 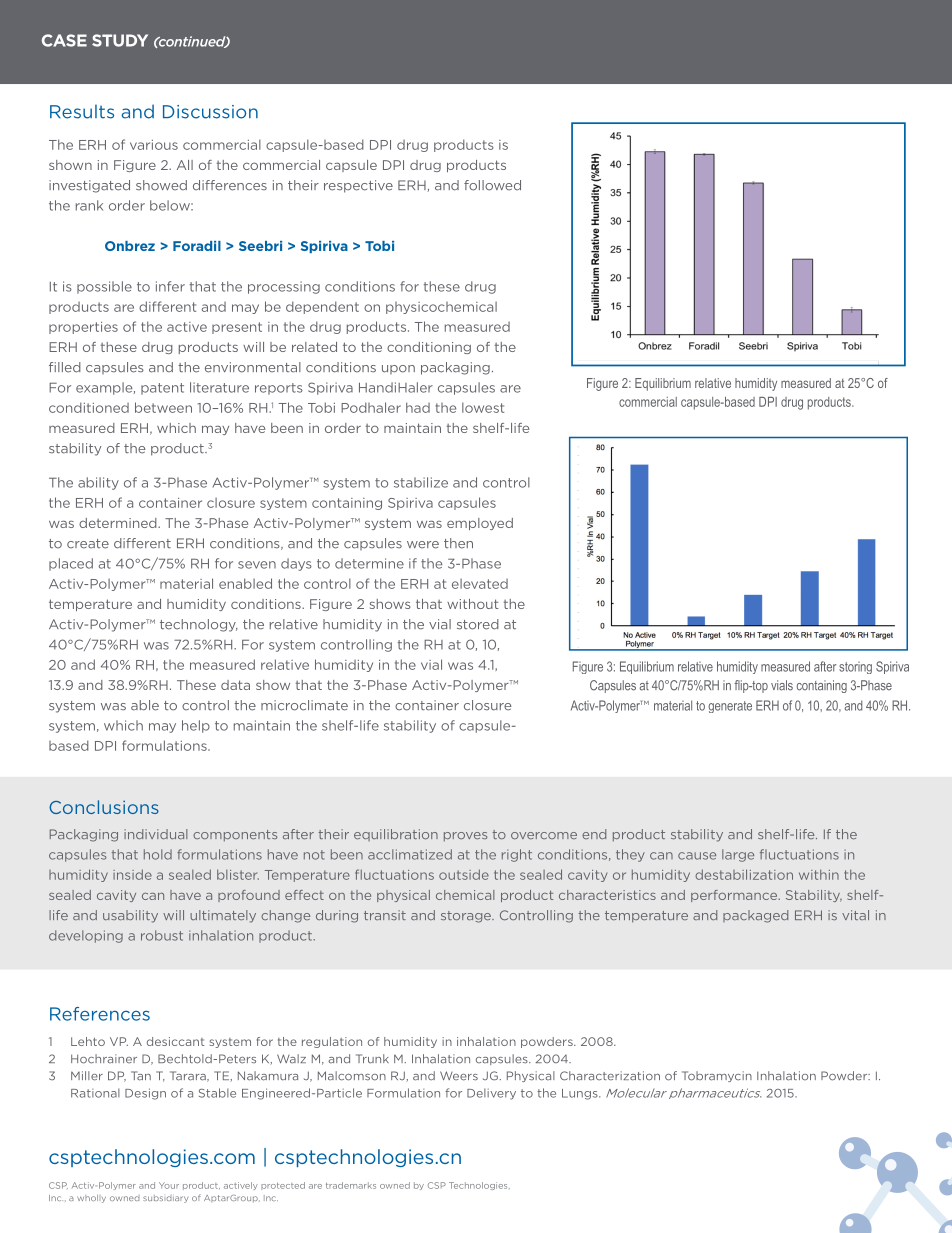 I want to click on individual, so click(x=156, y=834).
